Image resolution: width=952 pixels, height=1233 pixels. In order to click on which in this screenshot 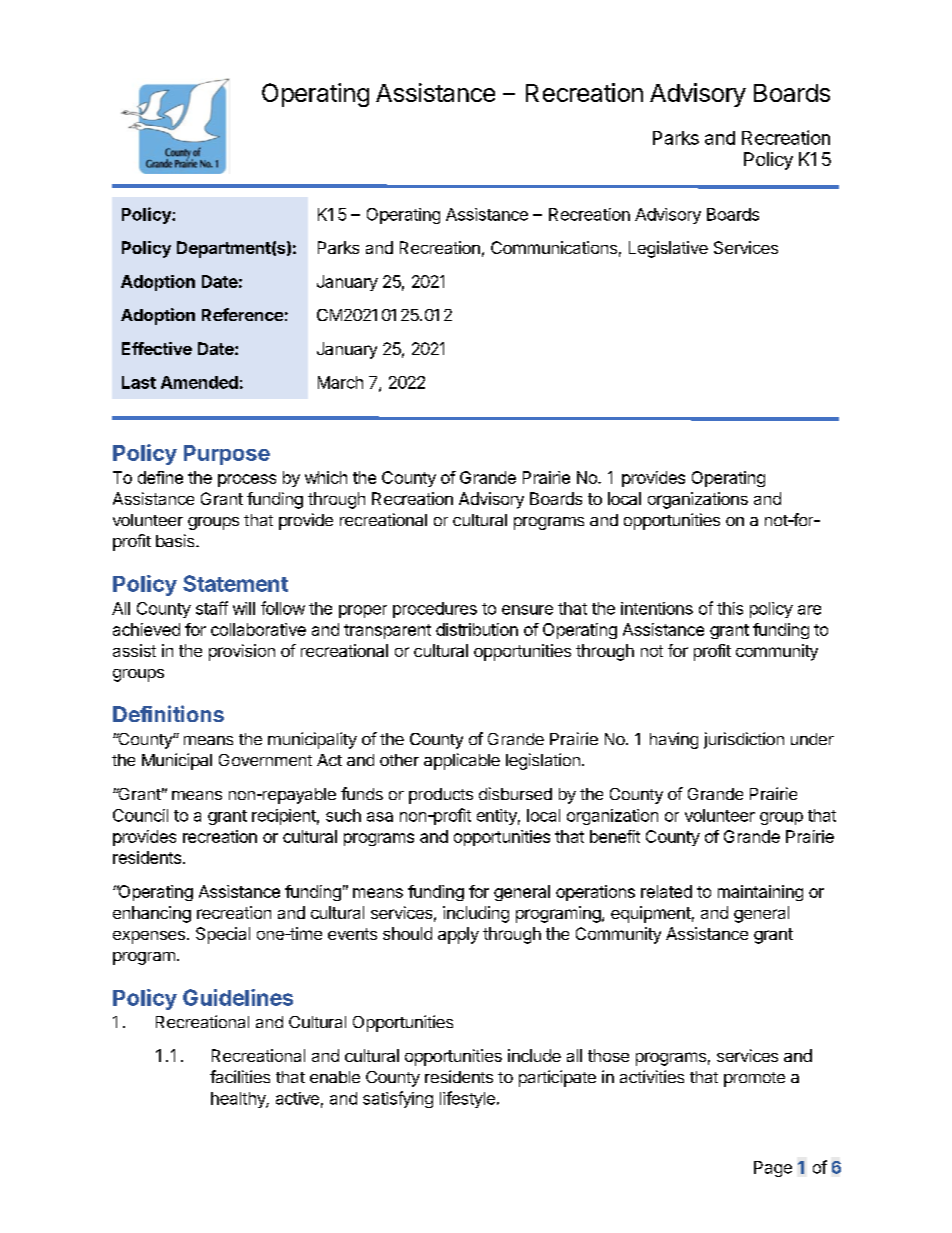, I will do `click(326, 477)`.
